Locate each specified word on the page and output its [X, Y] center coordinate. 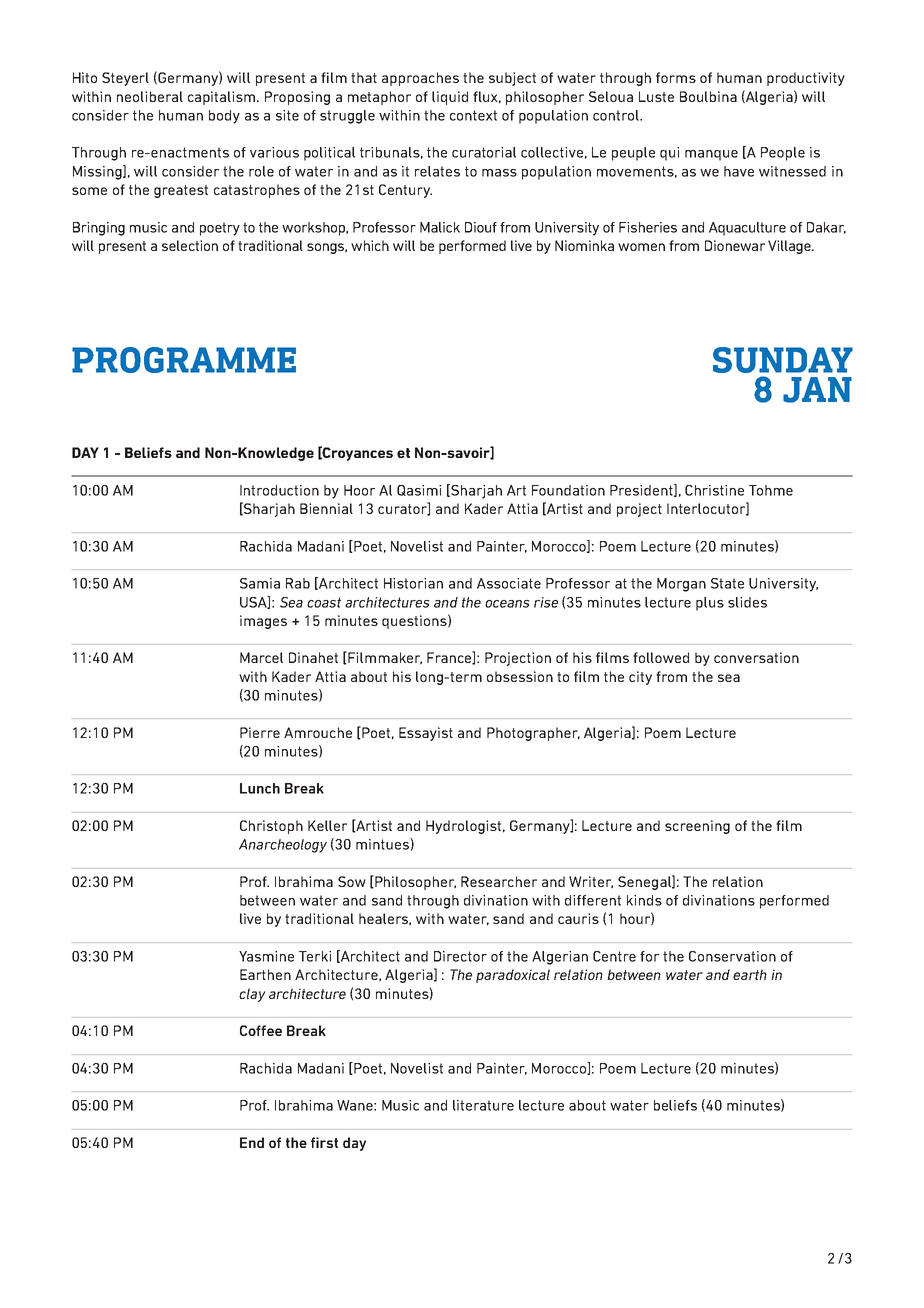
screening [697, 827]
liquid [450, 98]
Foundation [568, 490]
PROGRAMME [184, 360]
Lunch [260, 788]
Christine [714, 490]
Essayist [426, 734]
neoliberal [150, 96]
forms [676, 77]
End [252, 1142]
